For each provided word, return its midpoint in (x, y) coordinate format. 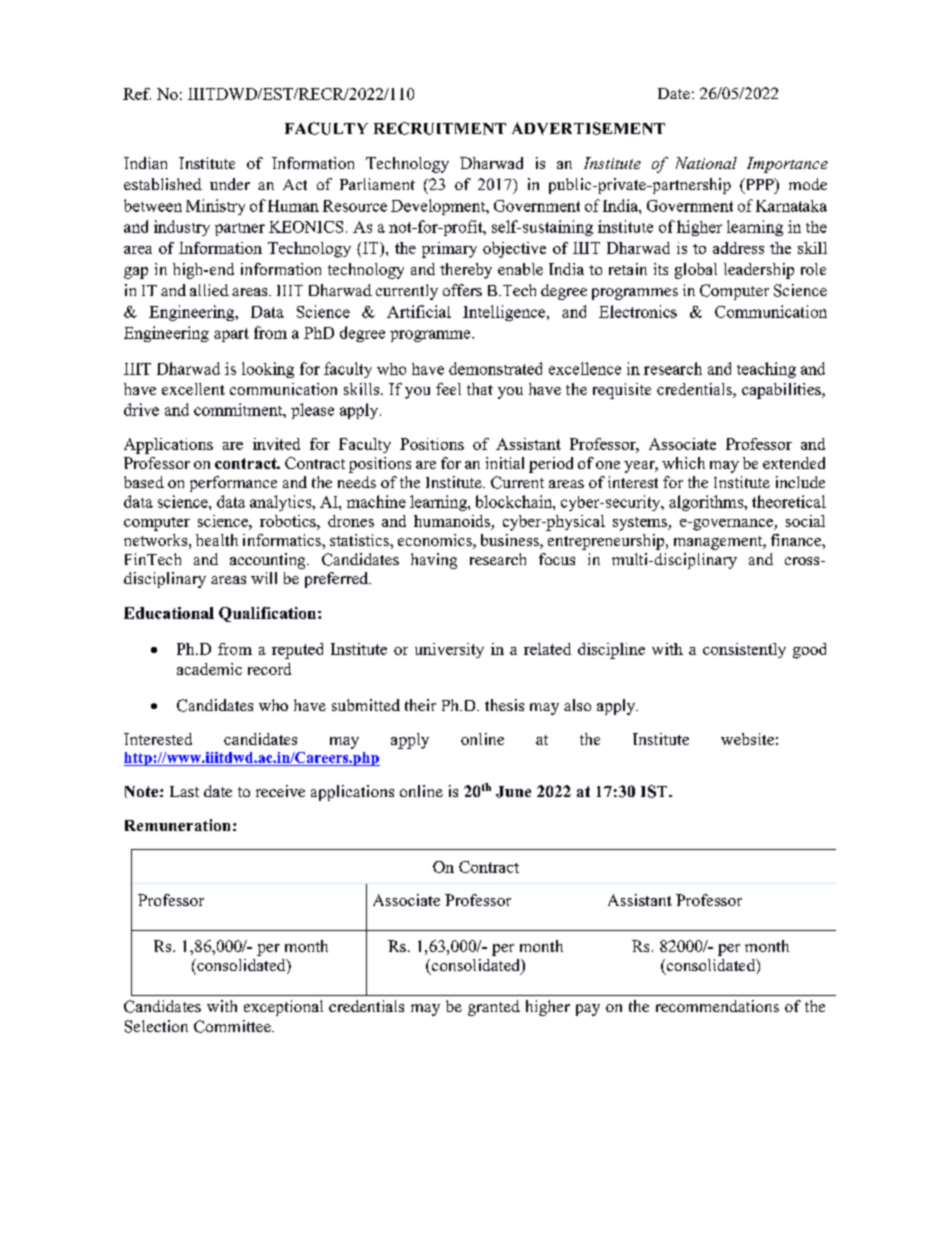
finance (797, 540)
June (513, 792)
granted (494, 1008)
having (434, 561)
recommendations (717, 1006)
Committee (233, 1026)
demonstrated (495, 368)
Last (184, 791)
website (747, 739)
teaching (766, 370)
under (230, 184)
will (264, 578)
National (706, 163)
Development (439, 207)
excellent (193, 389)
